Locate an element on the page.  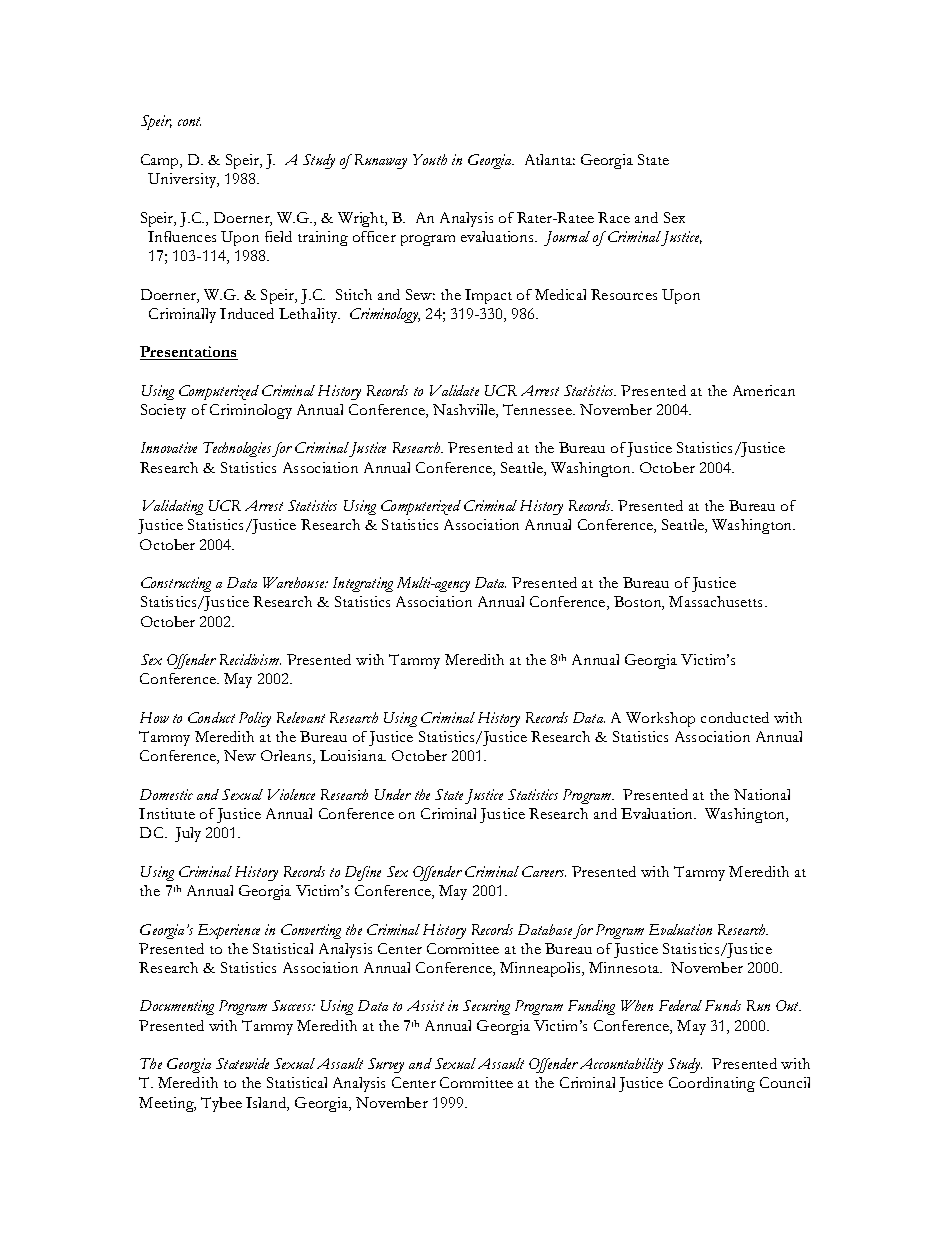
American is located at coordinates (764, 390).
